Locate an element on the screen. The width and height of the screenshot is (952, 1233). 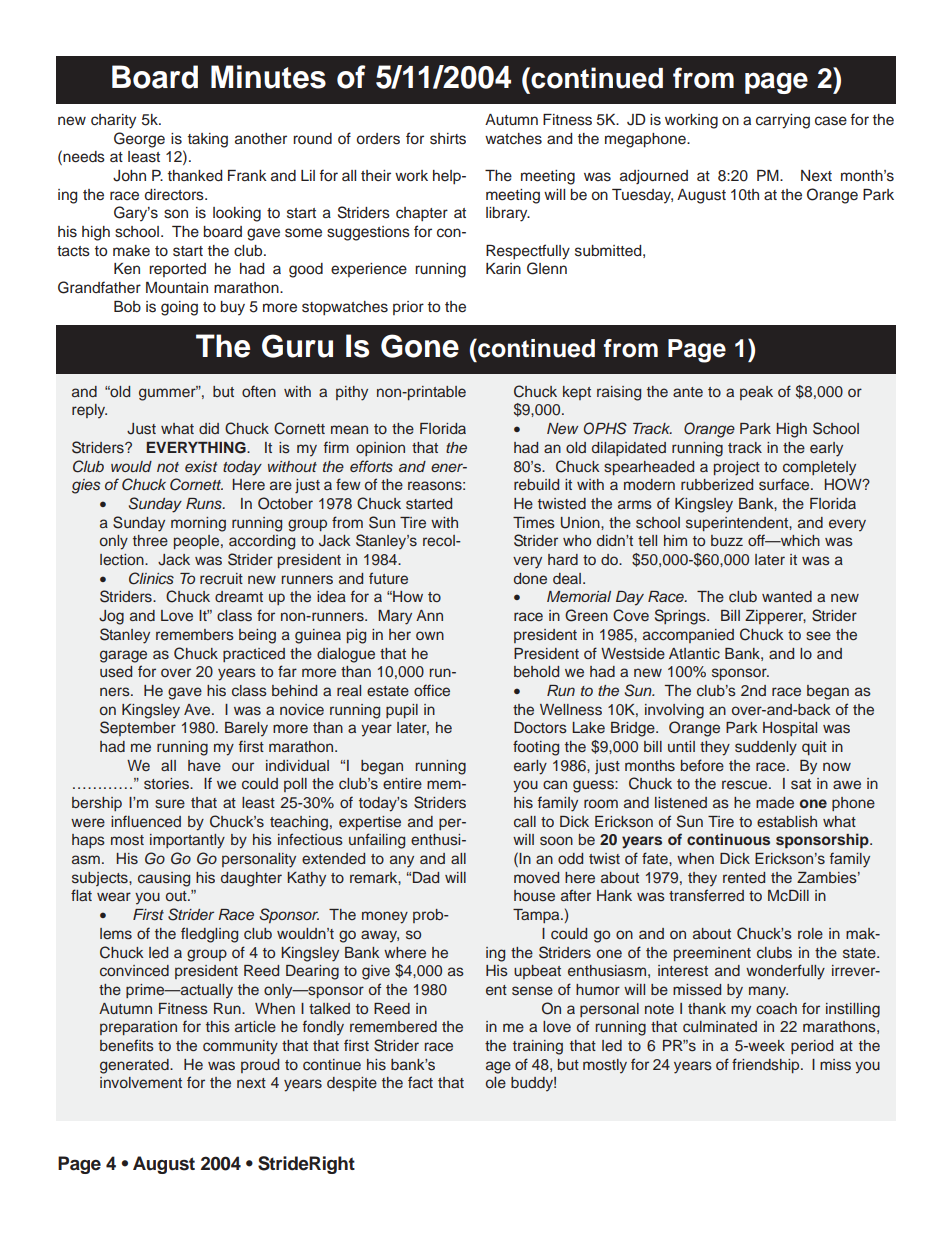
benefits is located at coordinates (127, 1045).
